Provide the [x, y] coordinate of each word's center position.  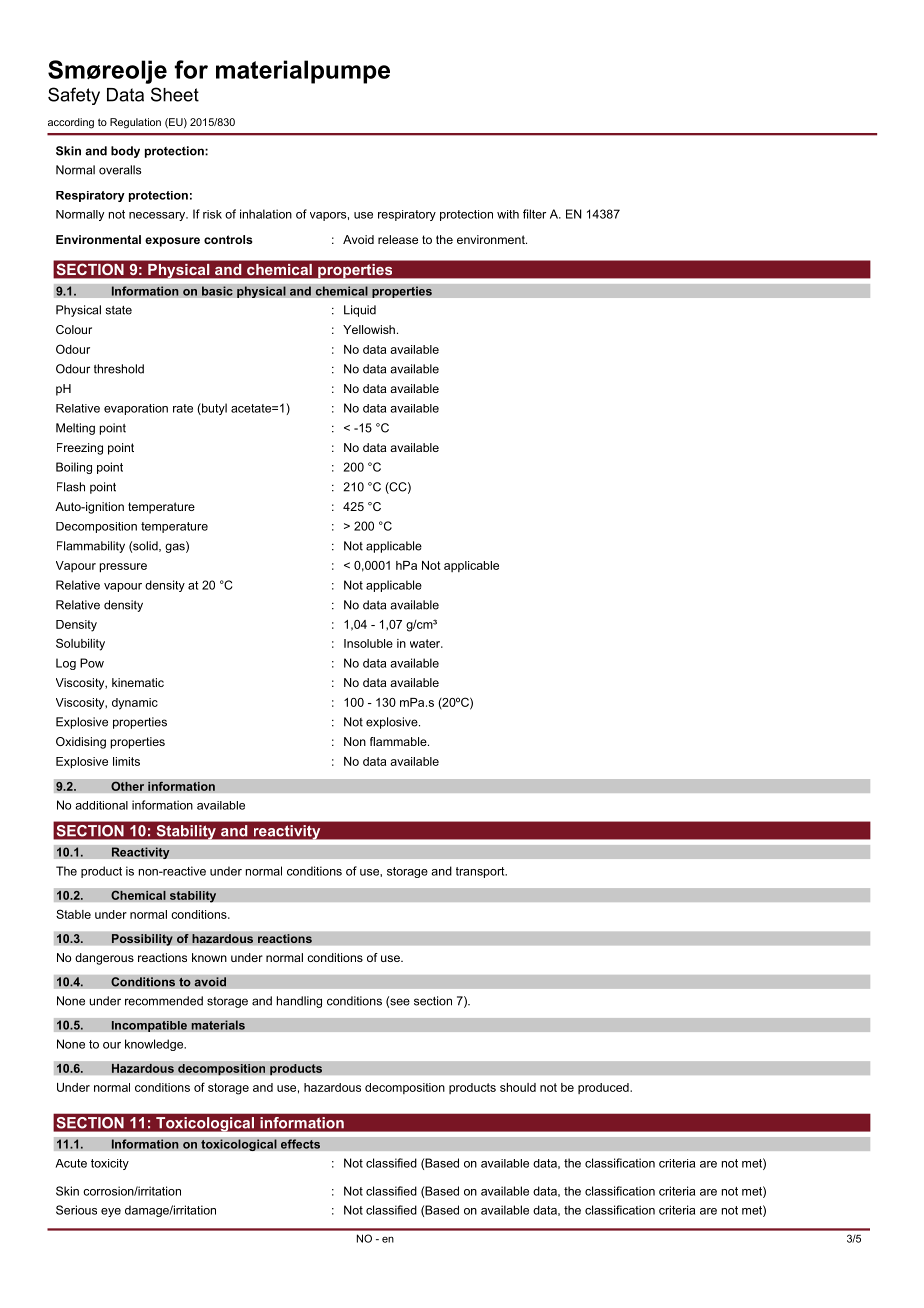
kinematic [138, 682]
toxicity [110, 1164]
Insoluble [368, 643]
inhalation [266, 214]
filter [534, 214]
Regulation [135, 123]
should [518, 1087]
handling [299, 1002]
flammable [399, 741]
